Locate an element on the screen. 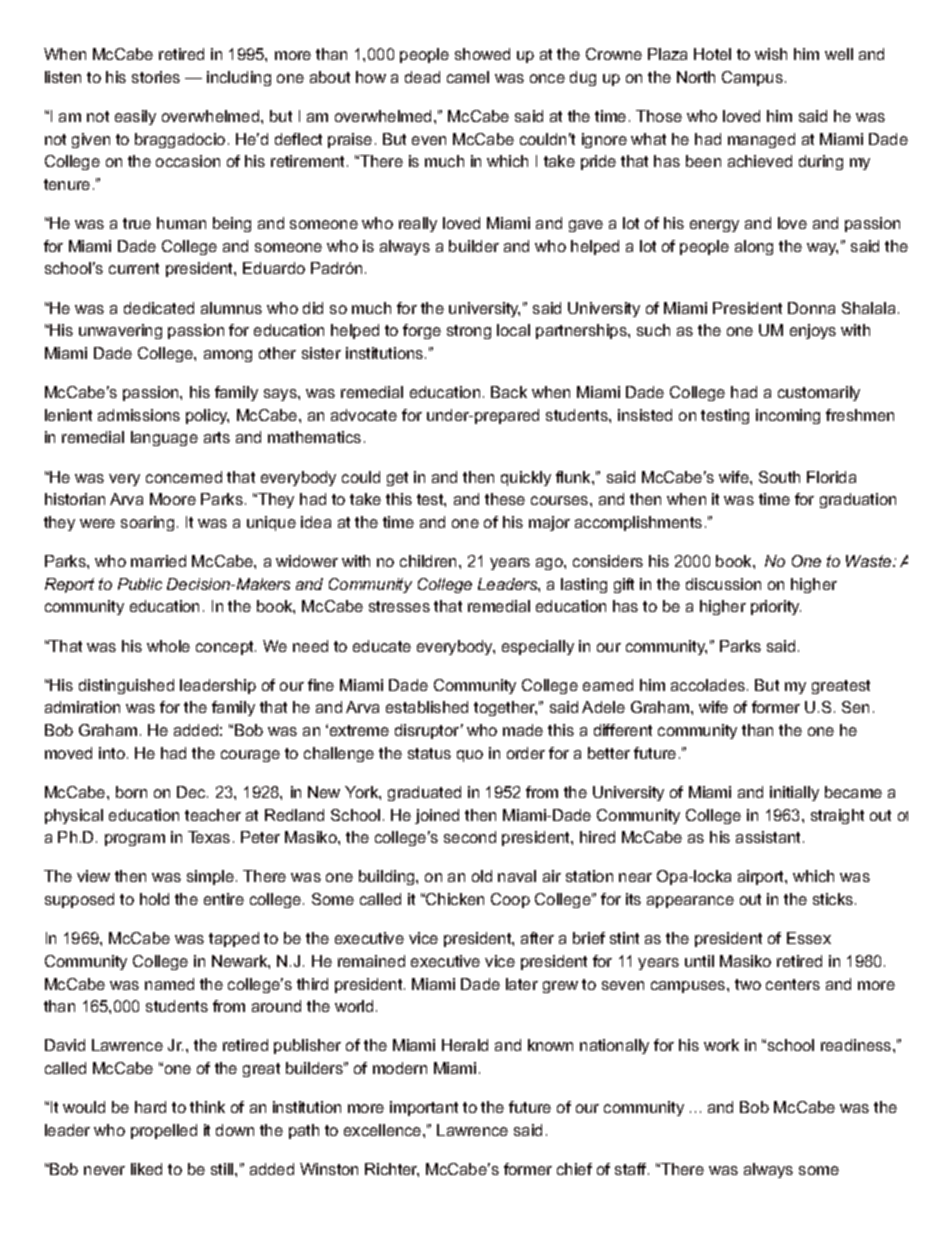  dead is located at coordinates (422, 77).
